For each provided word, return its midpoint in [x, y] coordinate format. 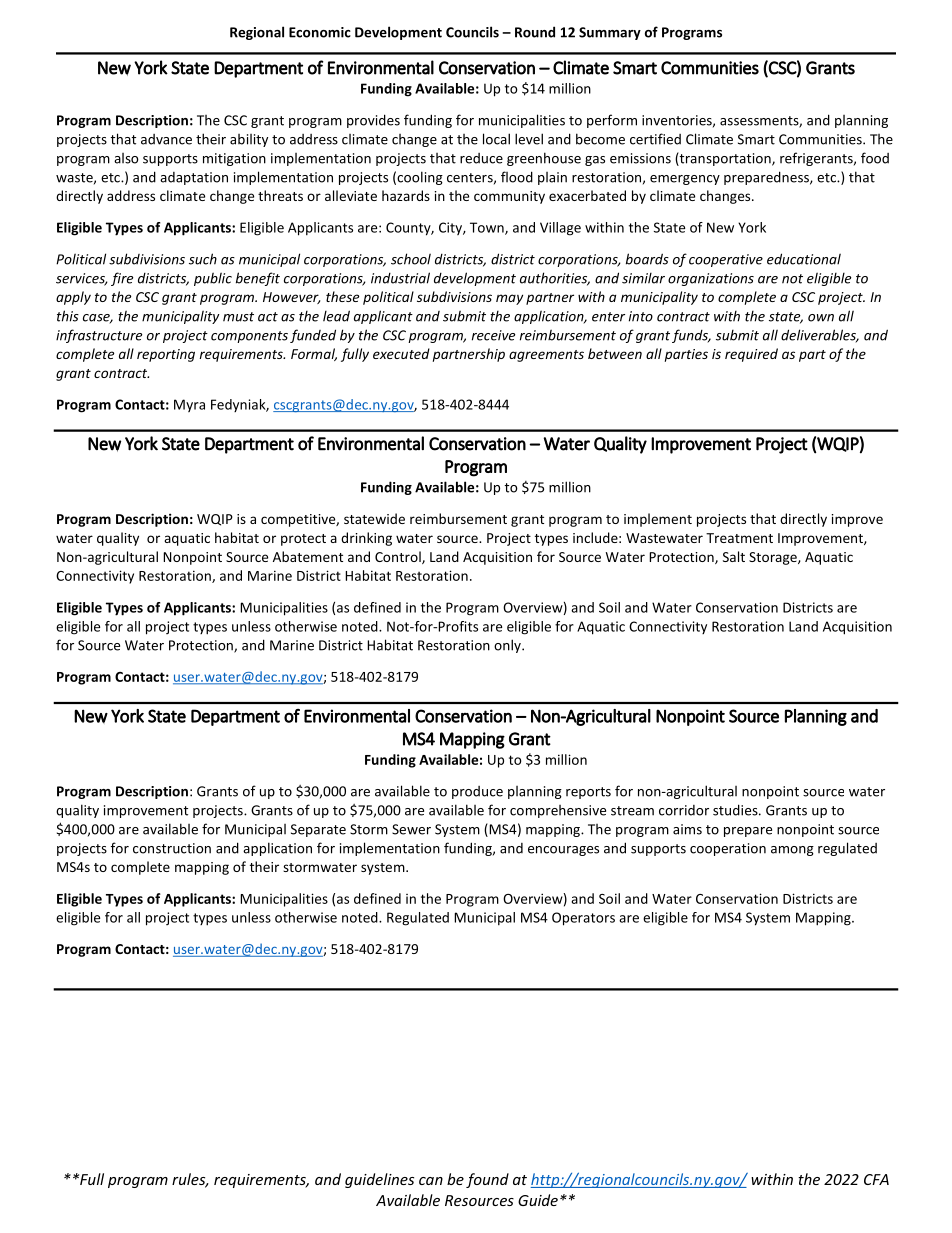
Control [399, 557]
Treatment [739, 538]
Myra [189, 405]
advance [166, 139]
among [792, 851]
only [508, 646]
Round [535, 32]
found [487, 1180]
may [509, 299]
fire [122, 279]
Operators [583, 919]
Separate [318, 830]
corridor [684, 810]
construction [172, 848]
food [875, 158]
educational [804, 259]
